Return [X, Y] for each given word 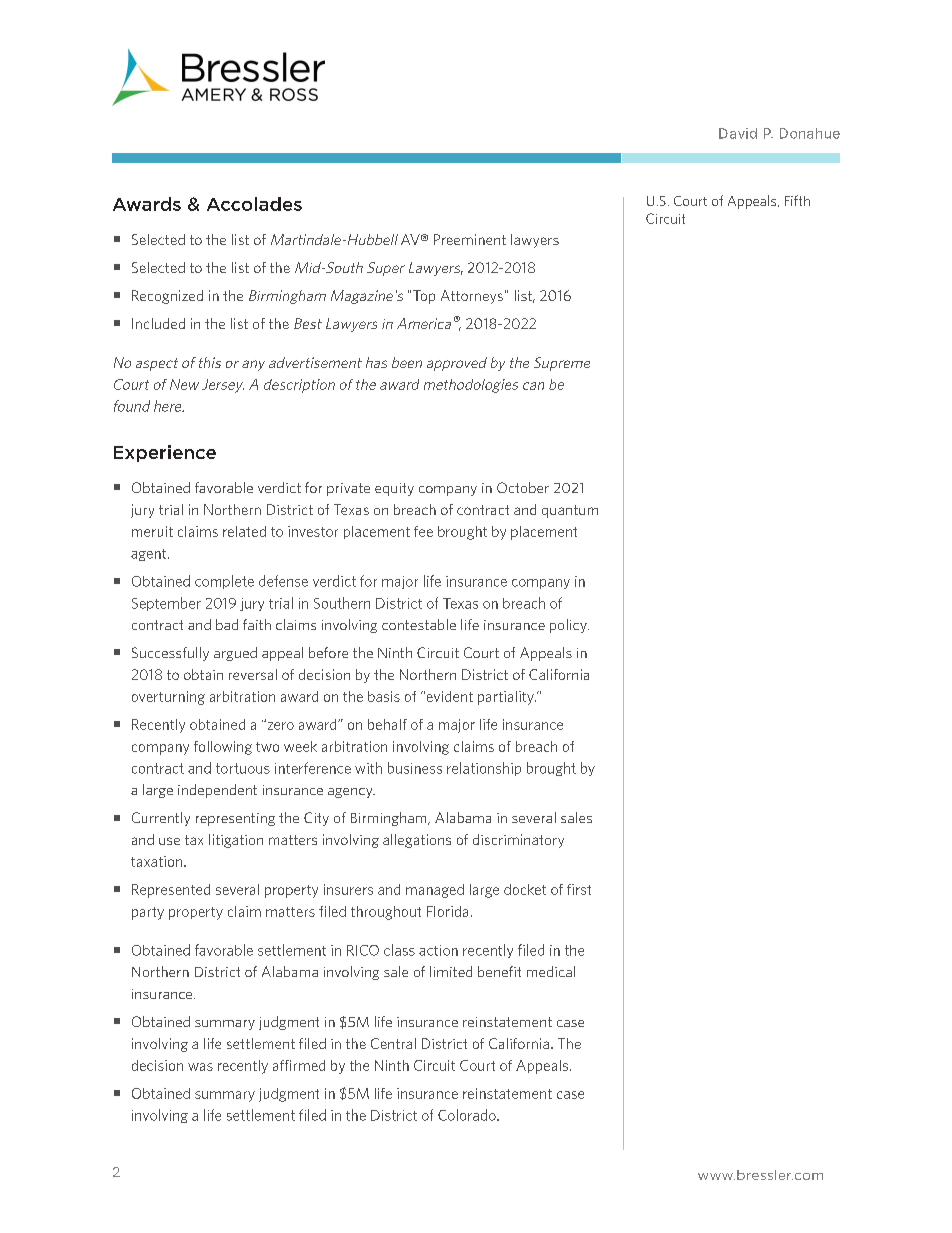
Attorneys [472, 297]
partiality [507, 698]
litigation [236, 841]
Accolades [254, 204]
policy [569, 626]
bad [227, 624]
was [200, 1067]
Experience [165, 453]
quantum [570, 511]
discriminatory [518, 841]
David [738, 133]
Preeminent [470, 239]
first [579, 889]
